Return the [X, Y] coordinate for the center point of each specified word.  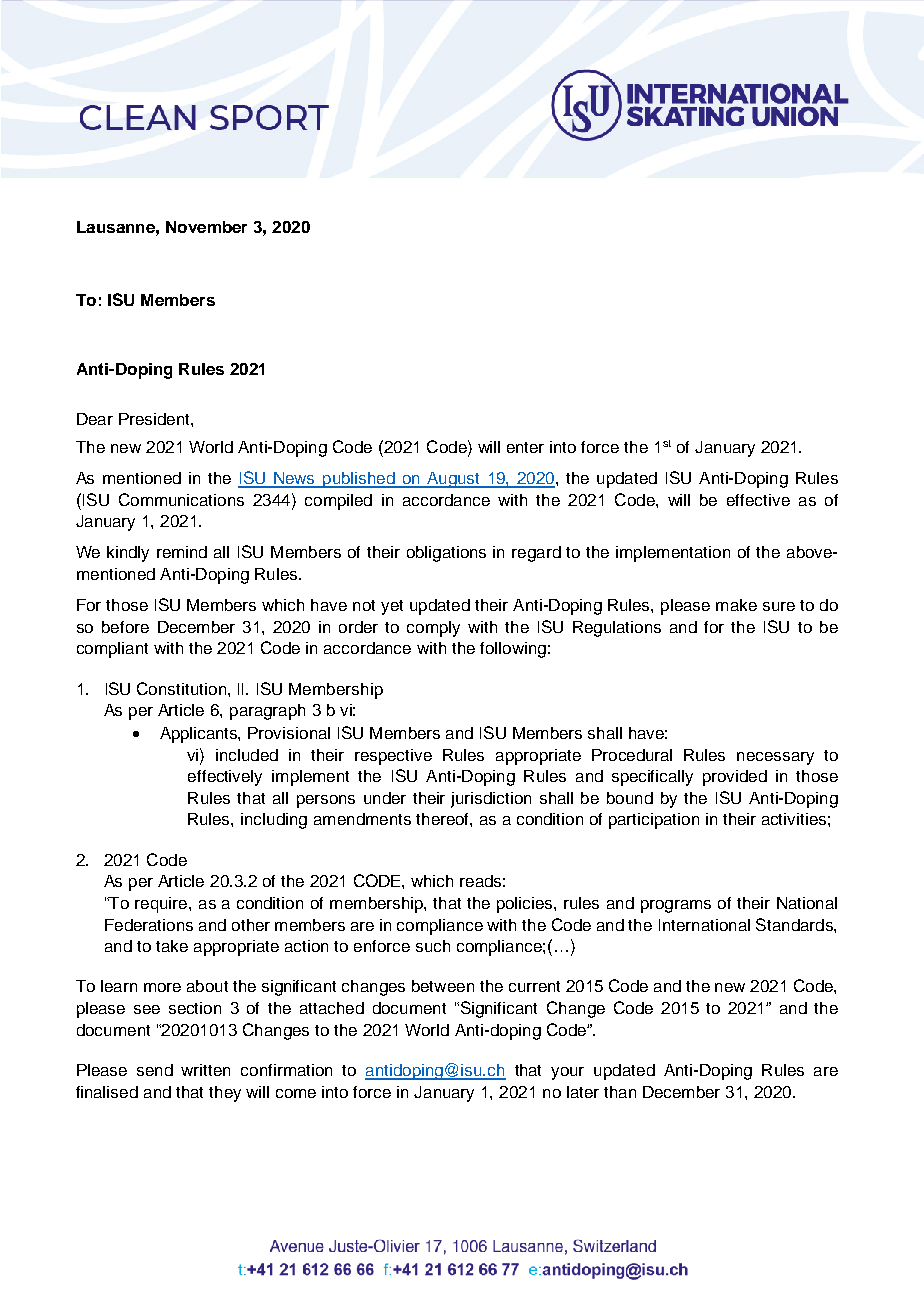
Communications [181, 499]
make [736, 605]
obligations [446, 554]
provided [735, 778]
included [247, 755]
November [206, 227]
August [453, 480]
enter [525, 447]
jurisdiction [491, 800]
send [155, 1070]
